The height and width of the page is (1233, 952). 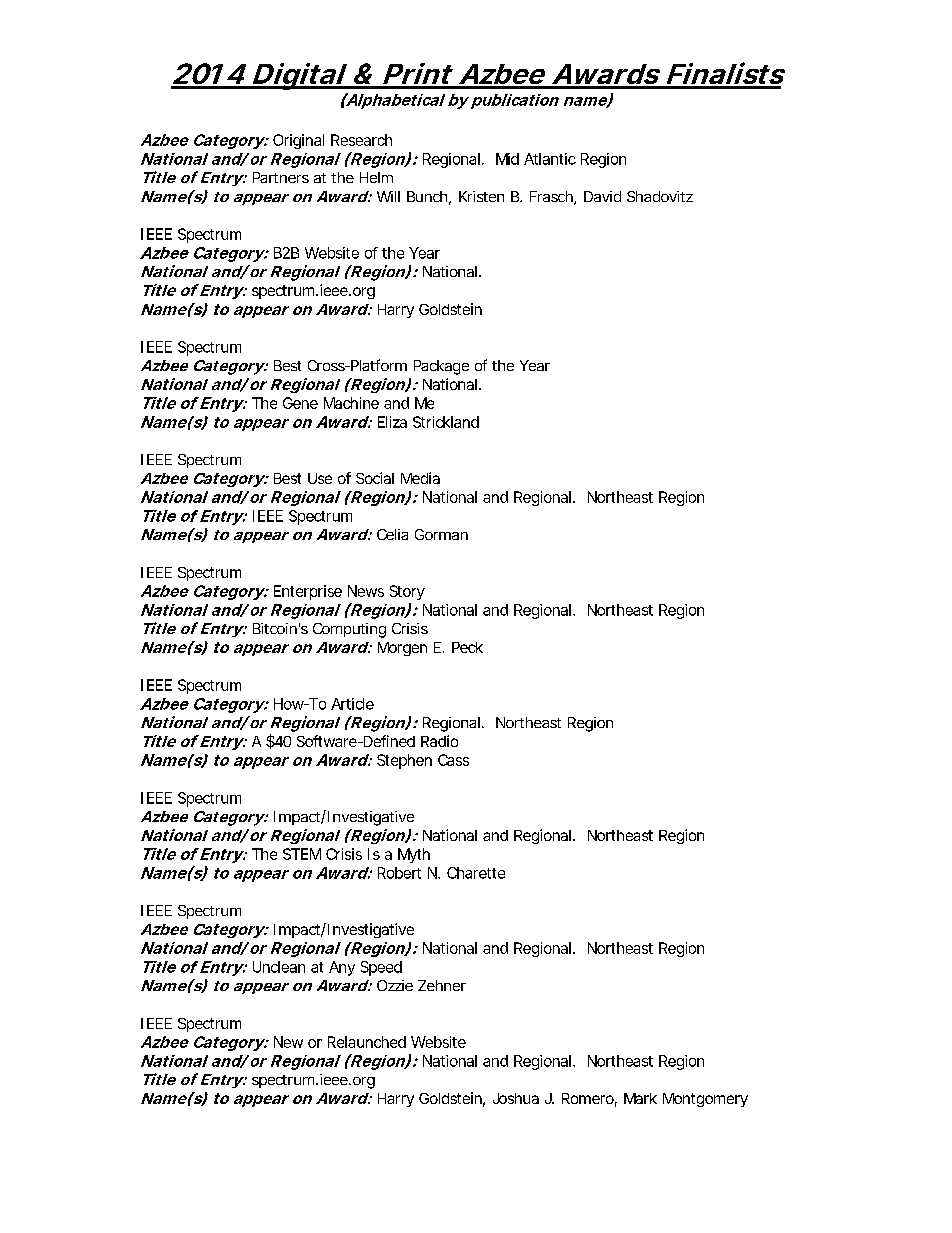 What do you see at coordinates (467, 647) in the page?
I see `Peck` at bounding box center [467, 647].
